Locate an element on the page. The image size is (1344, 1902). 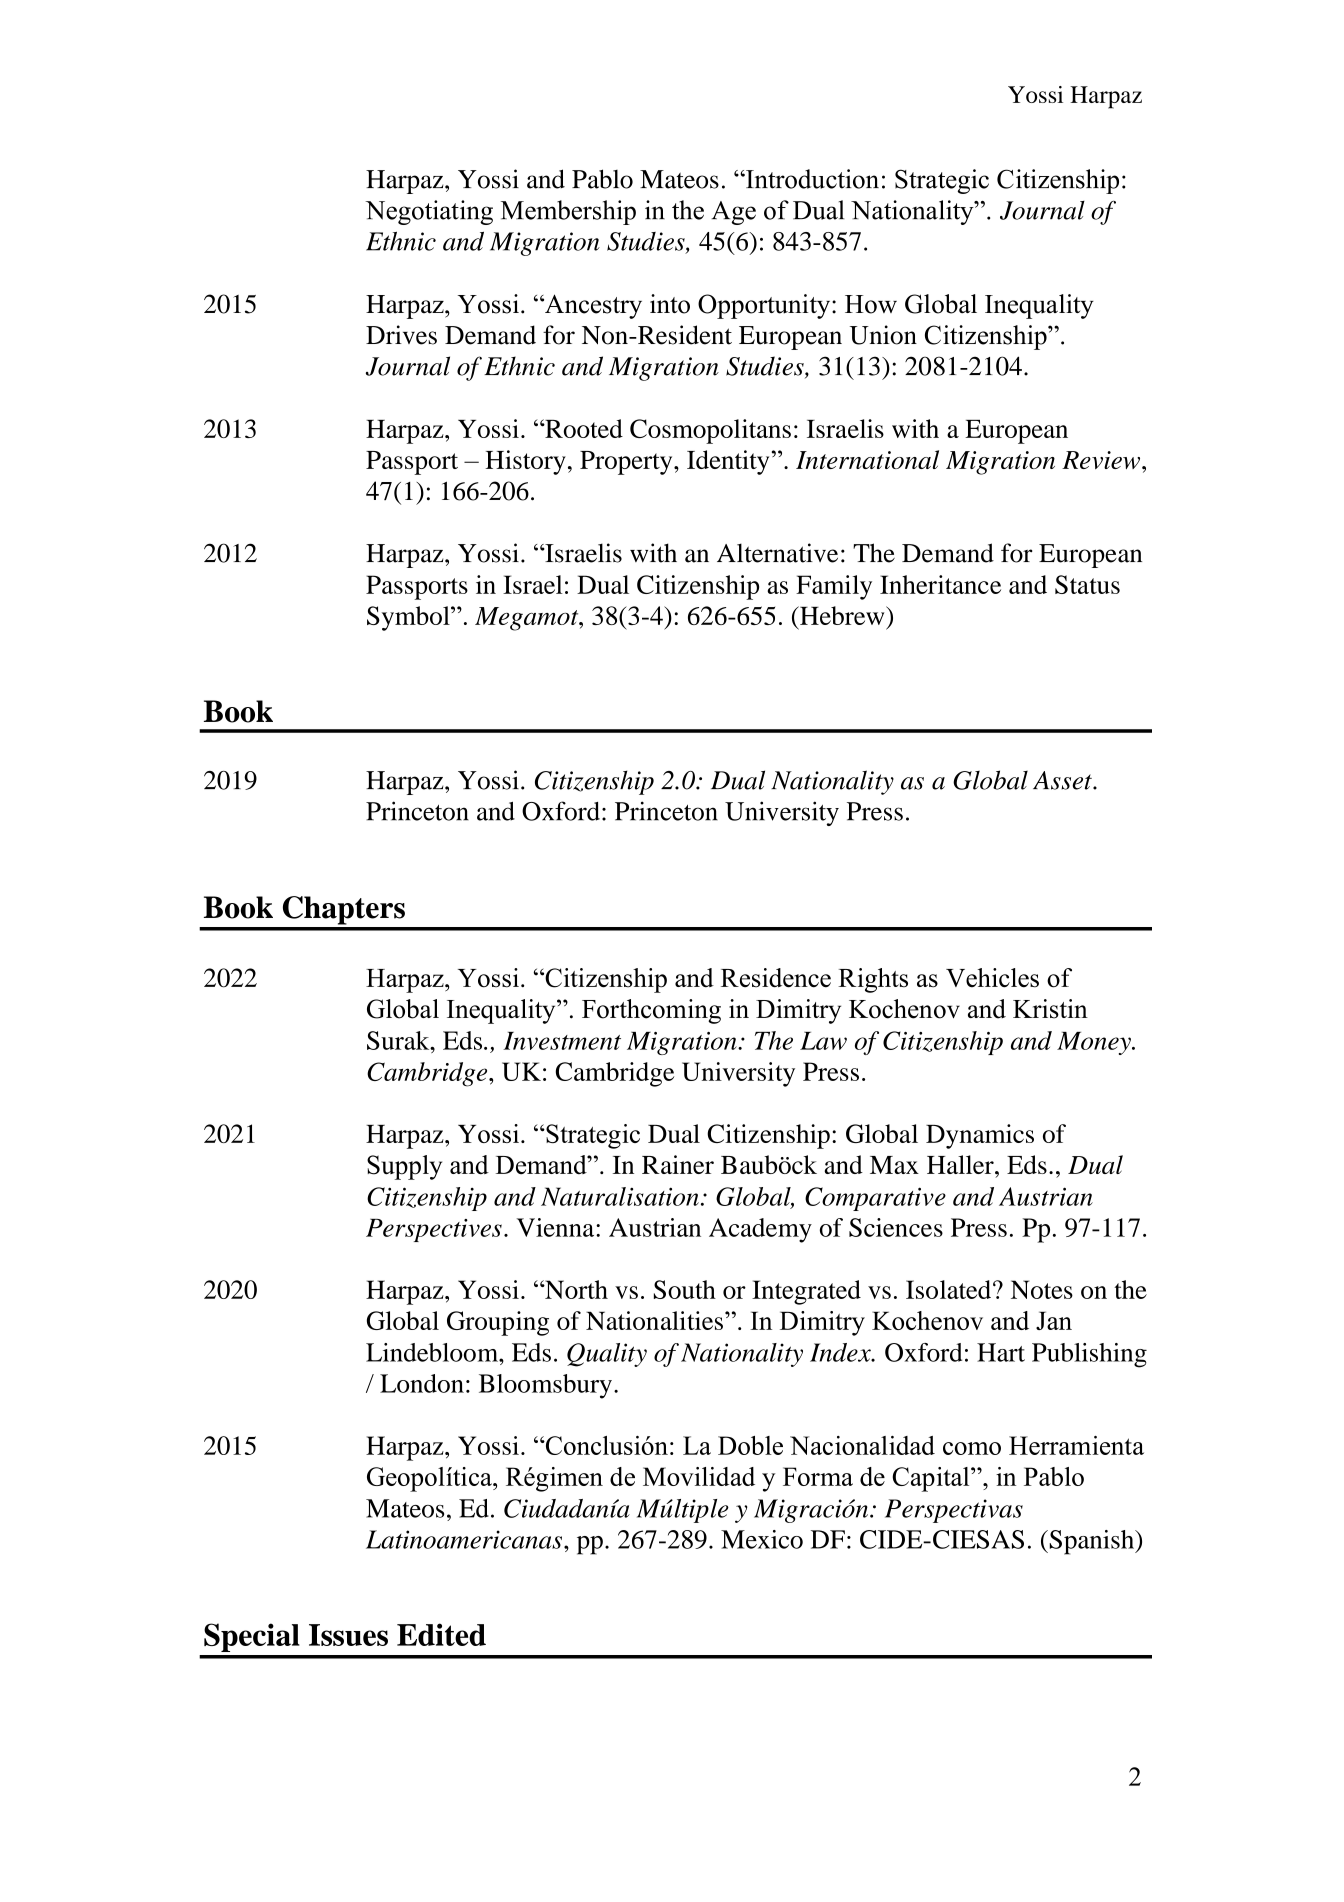
Symbol is located at coordinates (409, 618).
